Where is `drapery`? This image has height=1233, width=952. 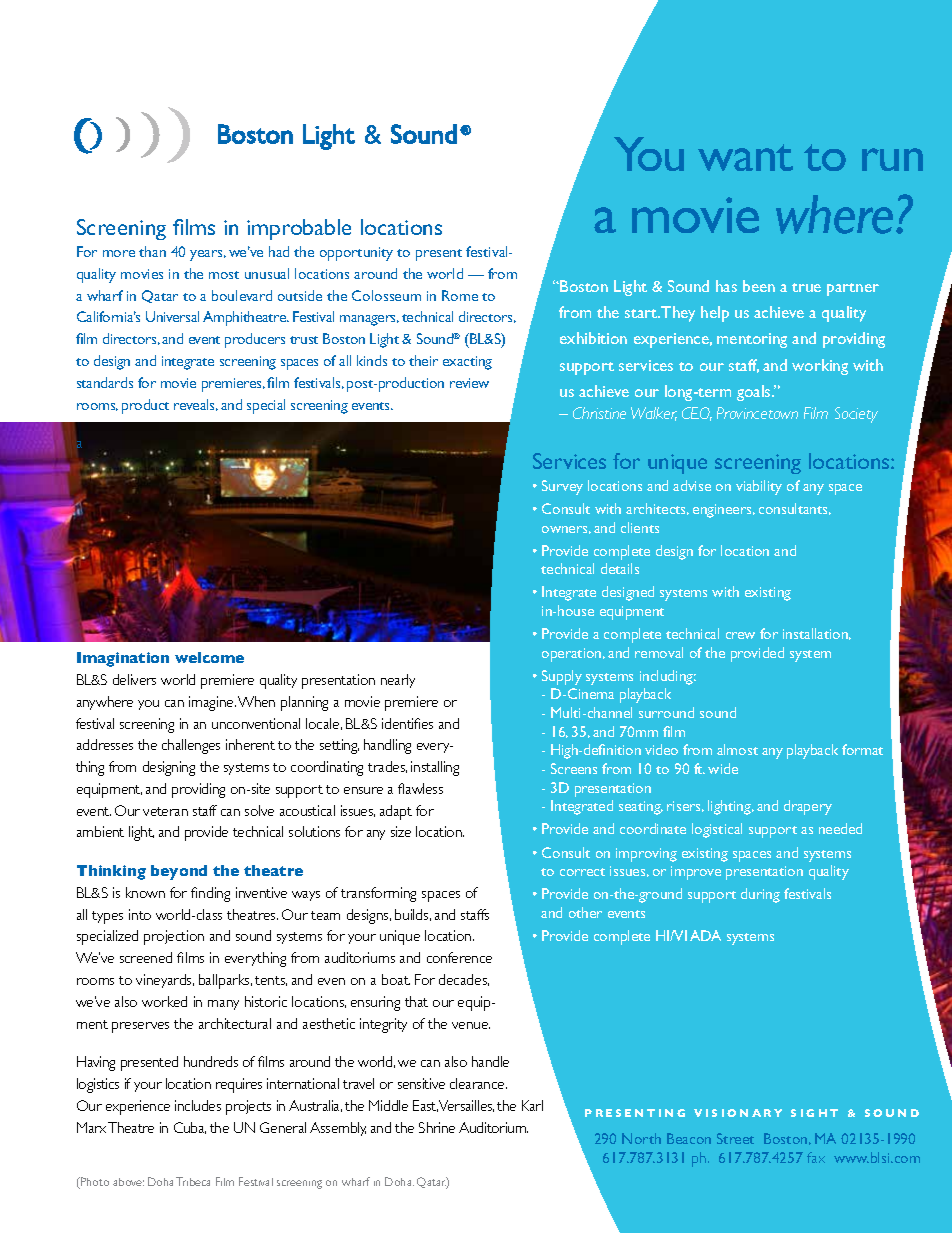
drapery is located at coordinates (808, 807).
